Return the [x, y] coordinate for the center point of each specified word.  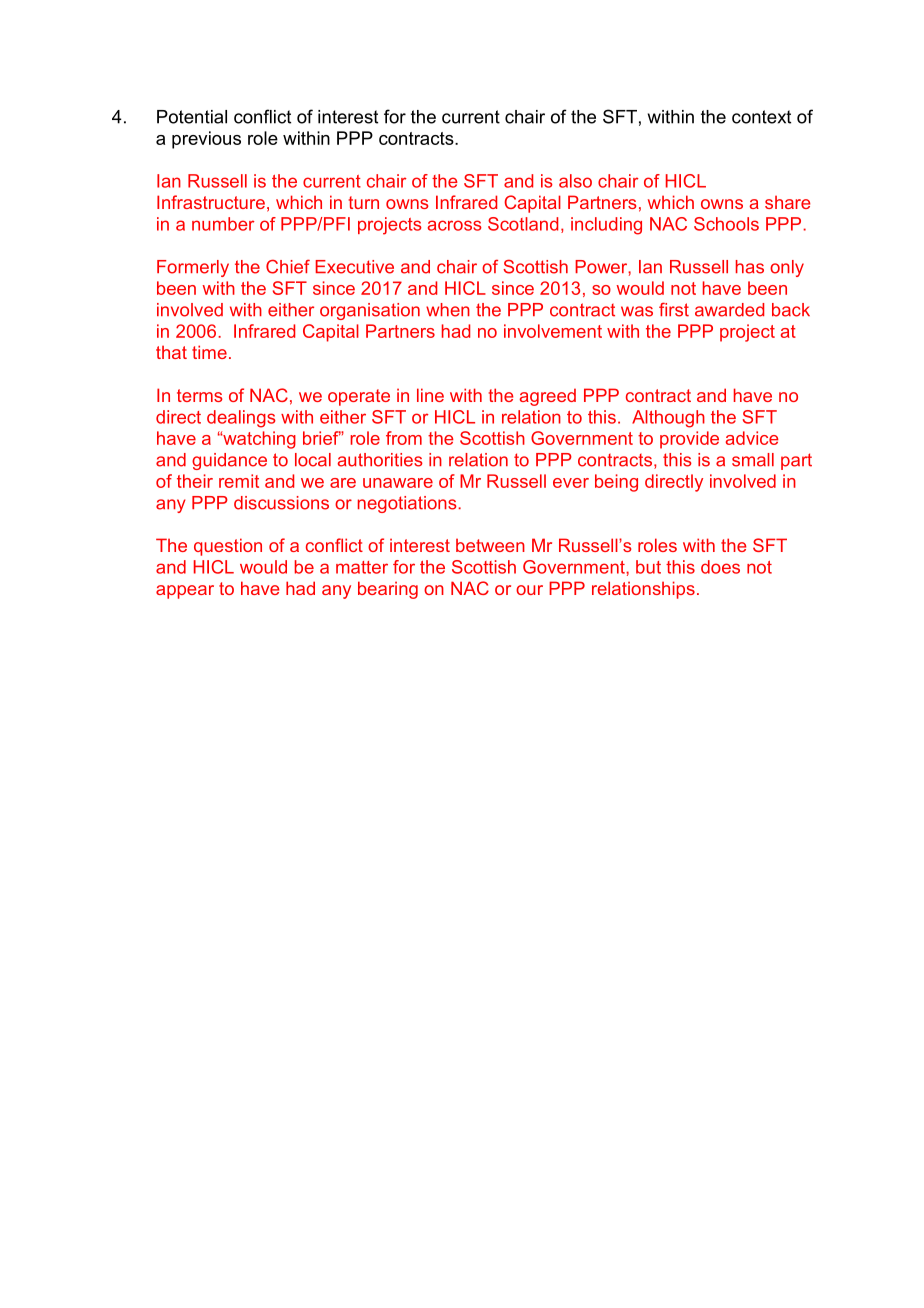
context [761, 117]
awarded [729, 310]
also [575, 181]
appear [185, 592]
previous [206, 140]
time [209, 352]
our [529, 590]
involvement [553, 331]
